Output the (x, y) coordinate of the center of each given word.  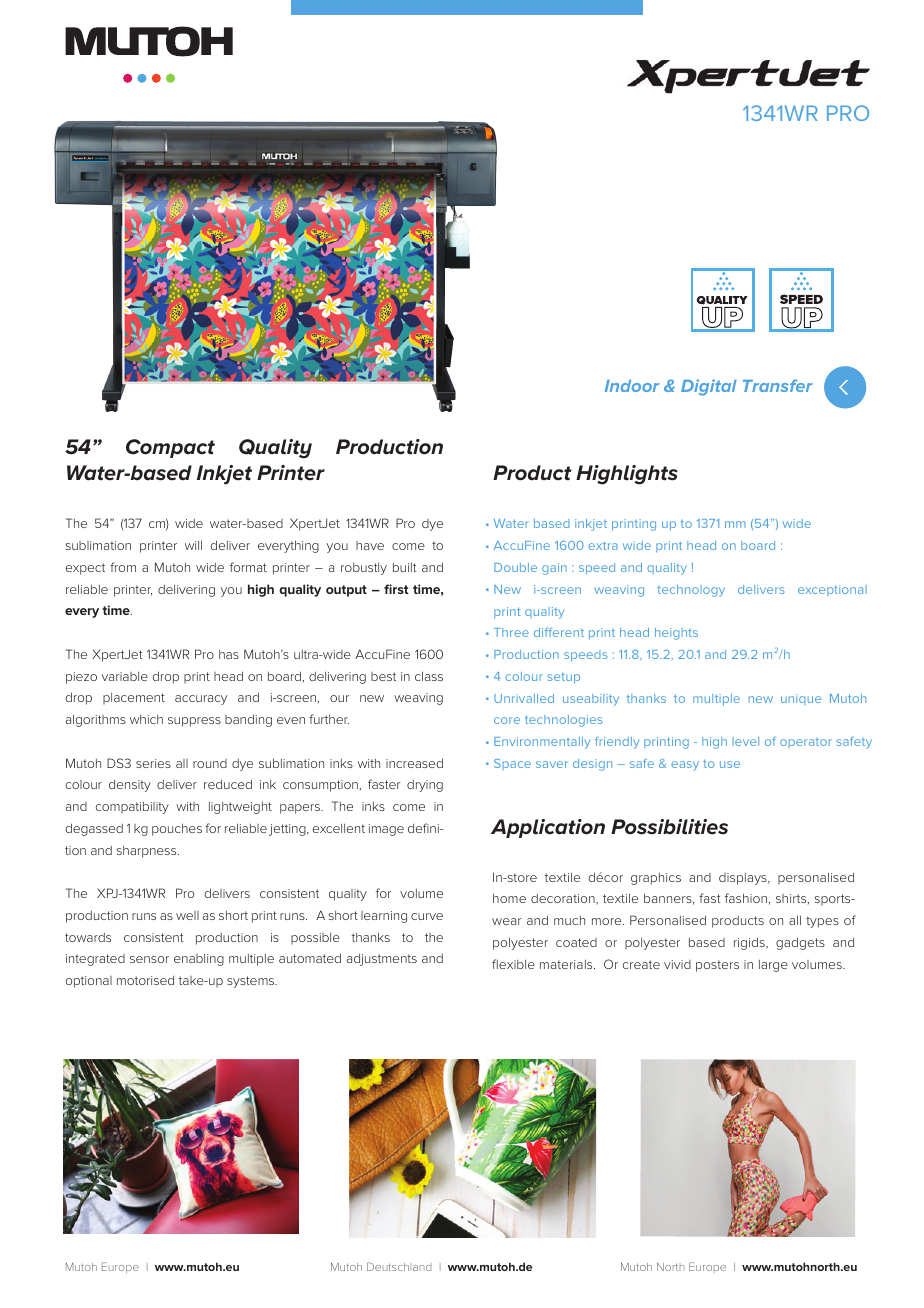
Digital (709, 387)
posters (717, 966)
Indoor (632, 386)
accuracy (201, 700)
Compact (170, 448)
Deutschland (399, 1266)
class (429, 676)
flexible (513, 964)
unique (801, 699)
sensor (149, 959)
